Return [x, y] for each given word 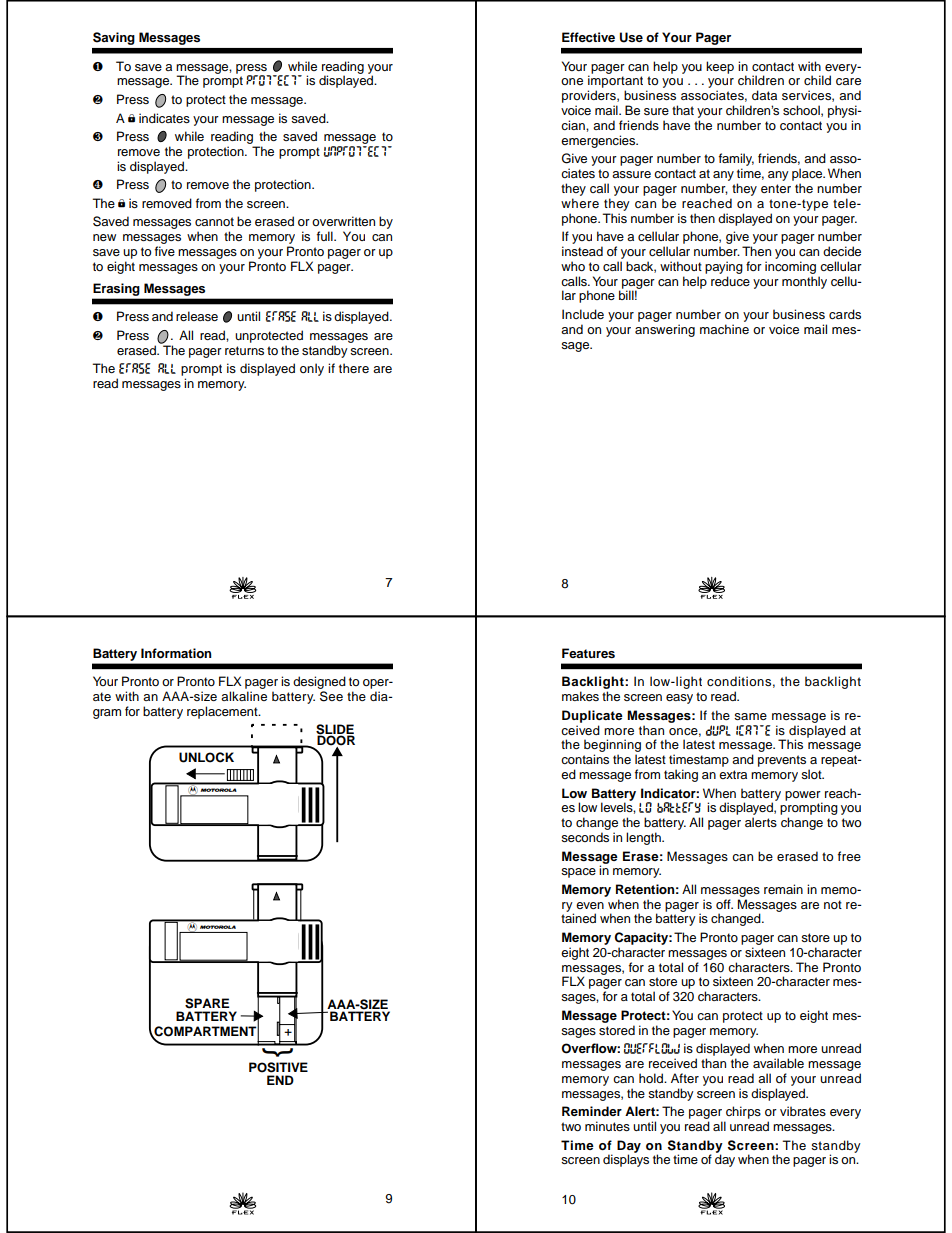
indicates [164, 118]
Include [583, 314]
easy [679, 699]
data [764, 95]
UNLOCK [206, 757]
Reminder [592, 1111]
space [578, 873]
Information [176, 653]
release [197, 316]
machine [724, 329]
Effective [588, 37]
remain [783, 889]
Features [588, 653]
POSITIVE [278, 1067]
